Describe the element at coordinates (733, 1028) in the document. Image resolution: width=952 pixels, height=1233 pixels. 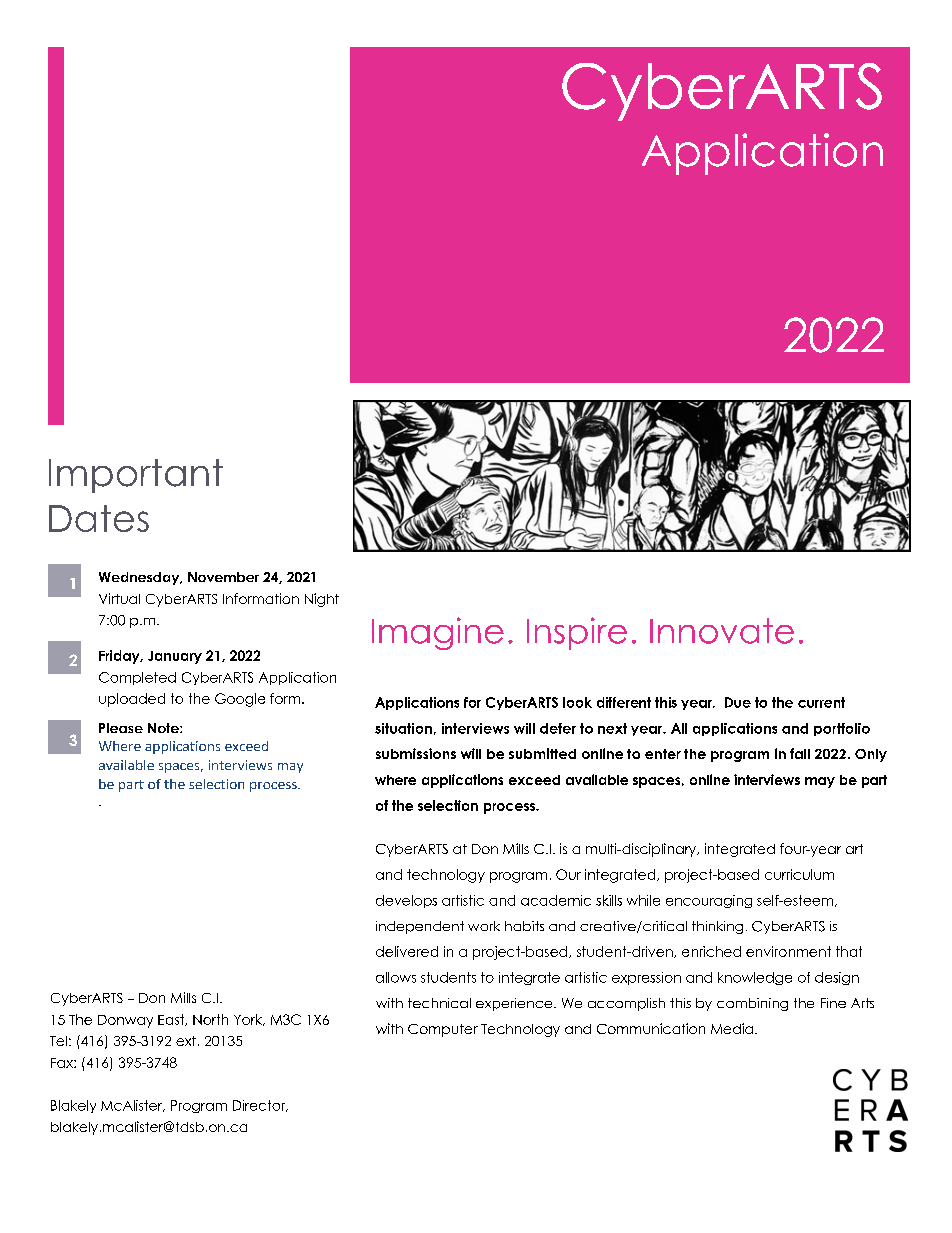
I see `Media` at that location.
